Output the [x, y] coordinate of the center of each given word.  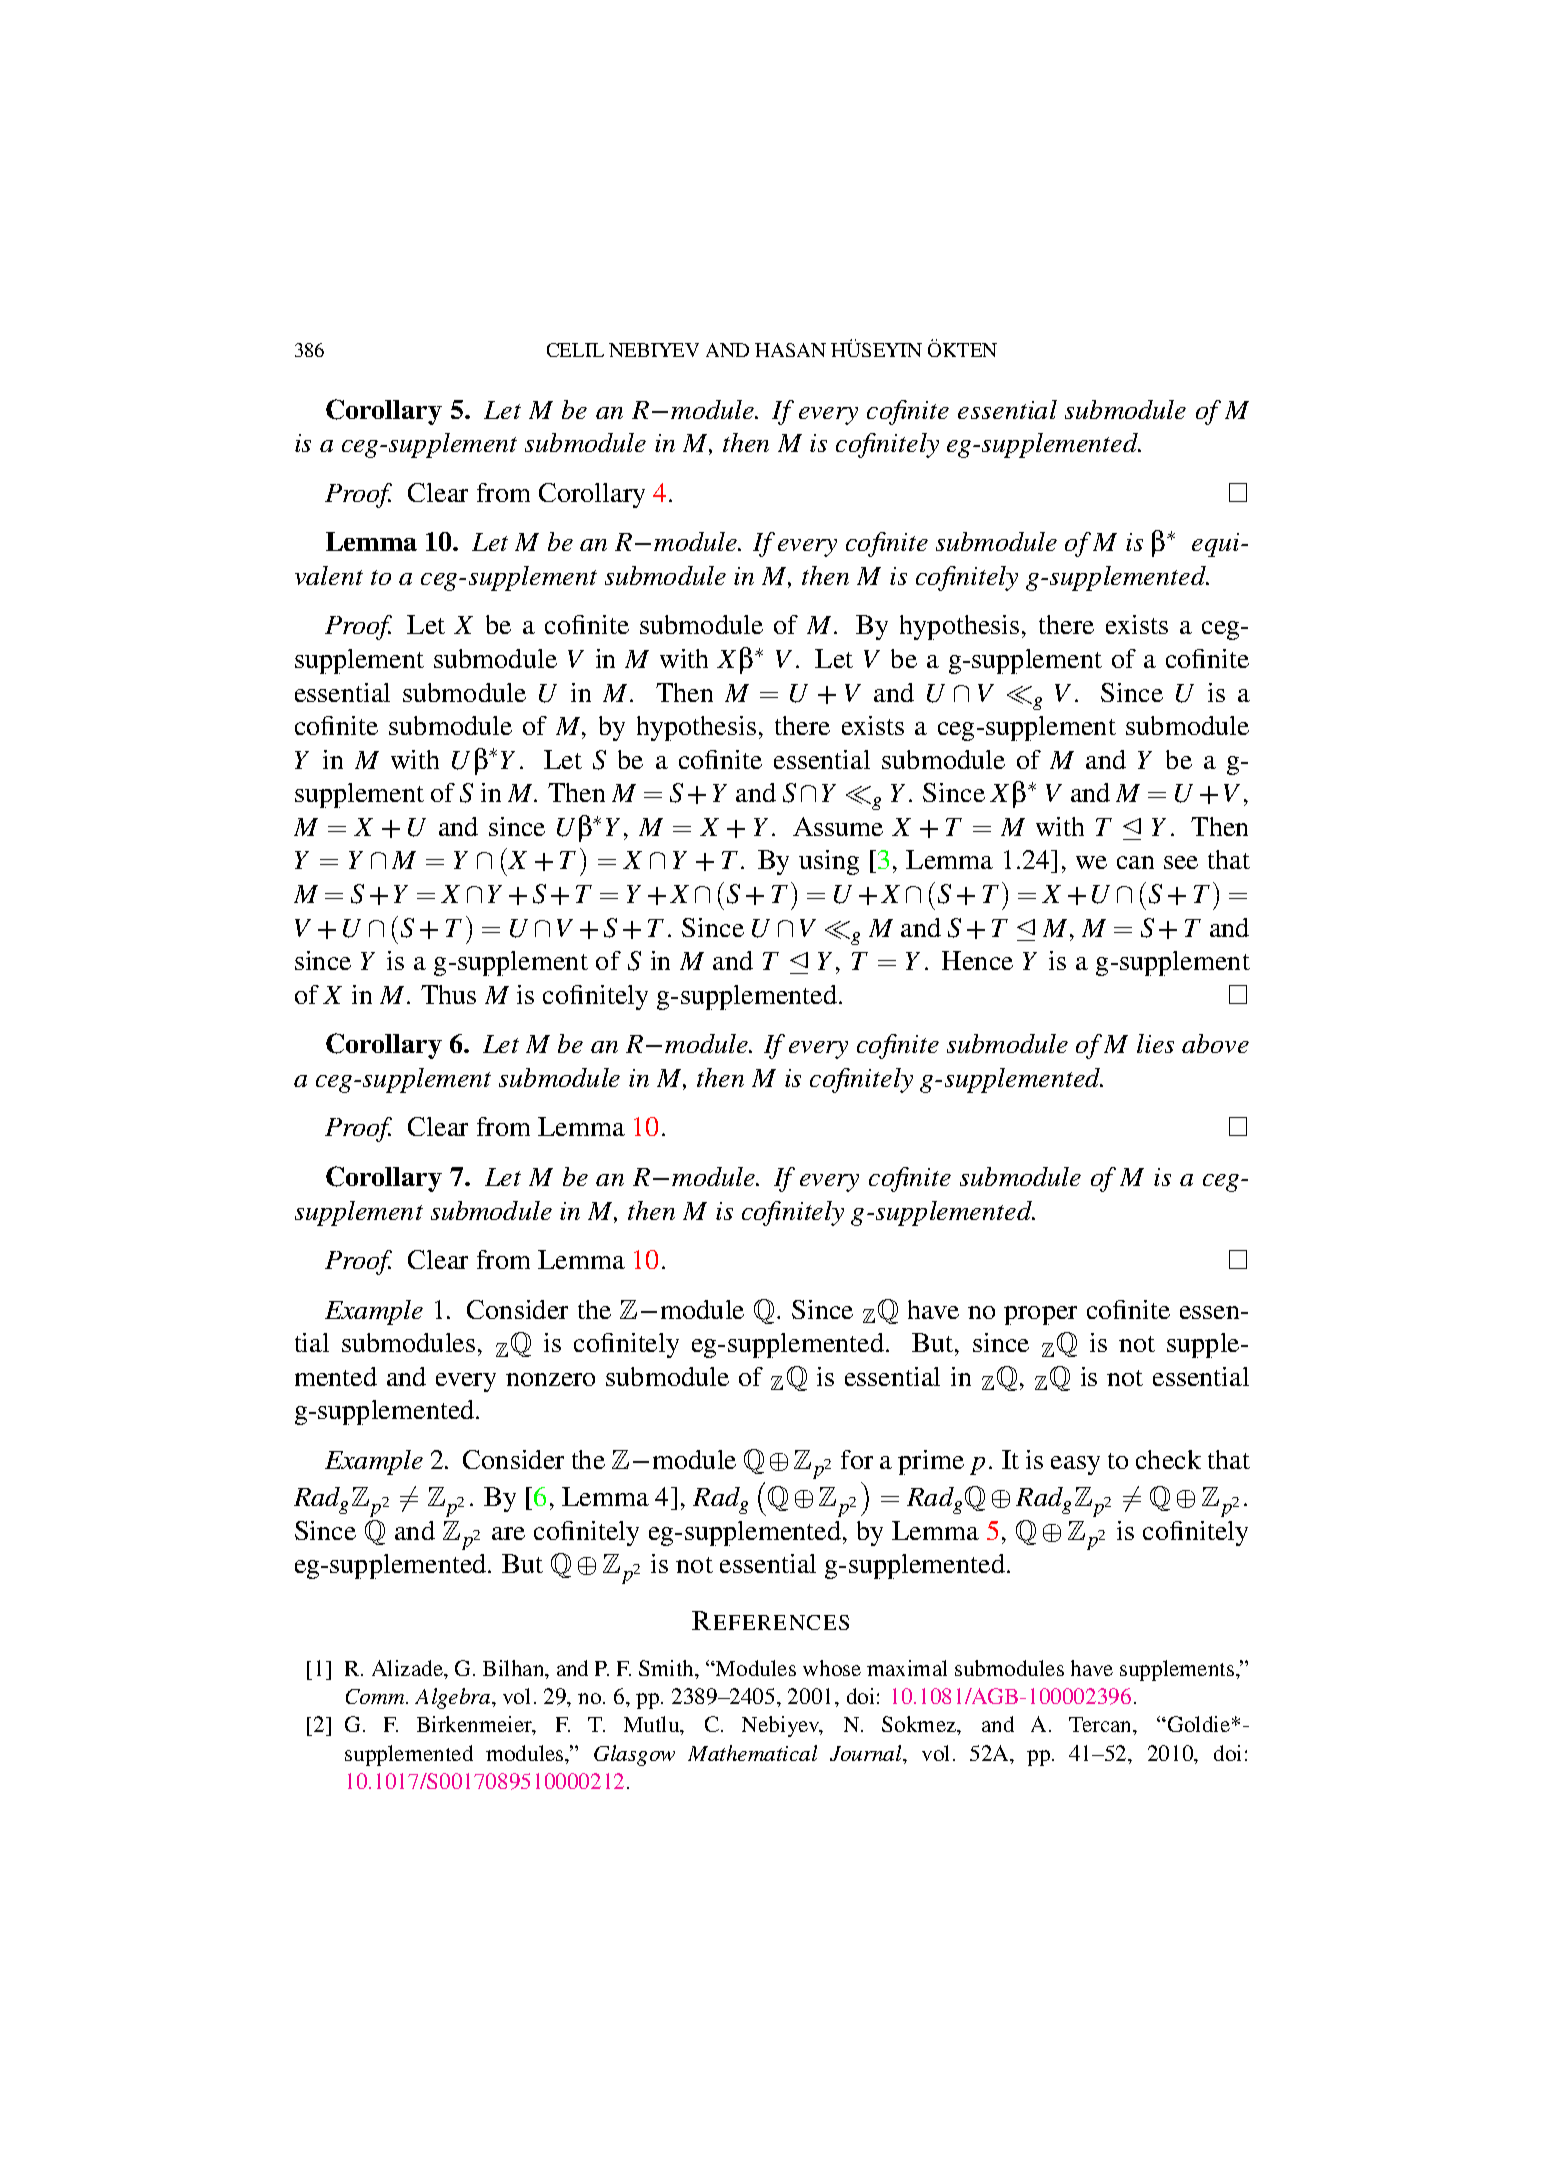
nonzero [550, 1379]
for [857, 1459]
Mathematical [752, 1753]
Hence [977, 960]
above [1215, 1043]
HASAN [790, 350]
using [829, 862]
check [1168, 1459]
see [1181, 862]
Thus [448, 994]
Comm [376, 1696]
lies [1155, 1043]
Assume [838, 826]
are [508, 1533]
